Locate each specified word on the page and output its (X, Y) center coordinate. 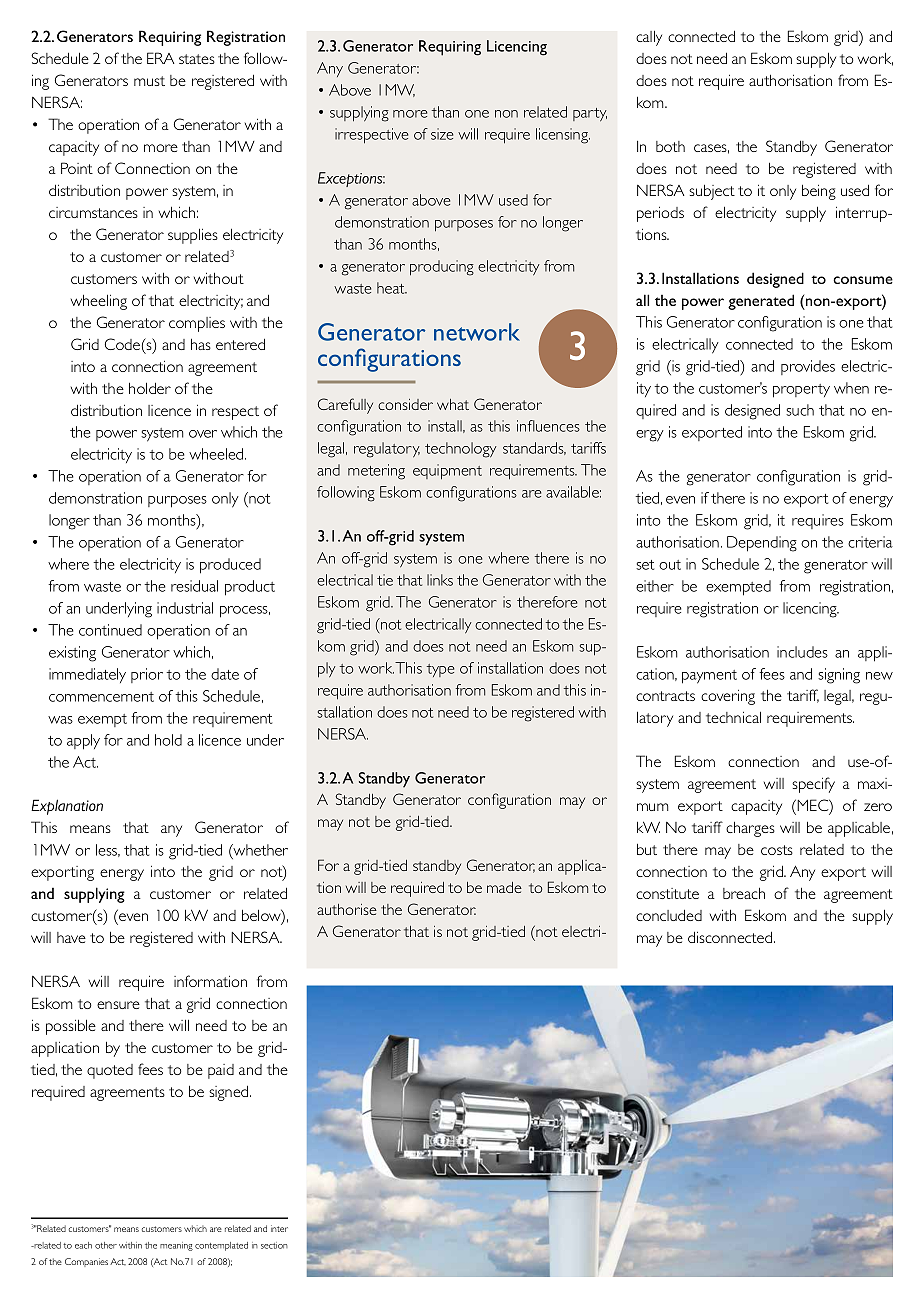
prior (147, 675)
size (442, 134)
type (440, 670)
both (670, 146)
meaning (176, 1246)
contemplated (221, 1246)
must (149, 81)
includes (802, 652)
